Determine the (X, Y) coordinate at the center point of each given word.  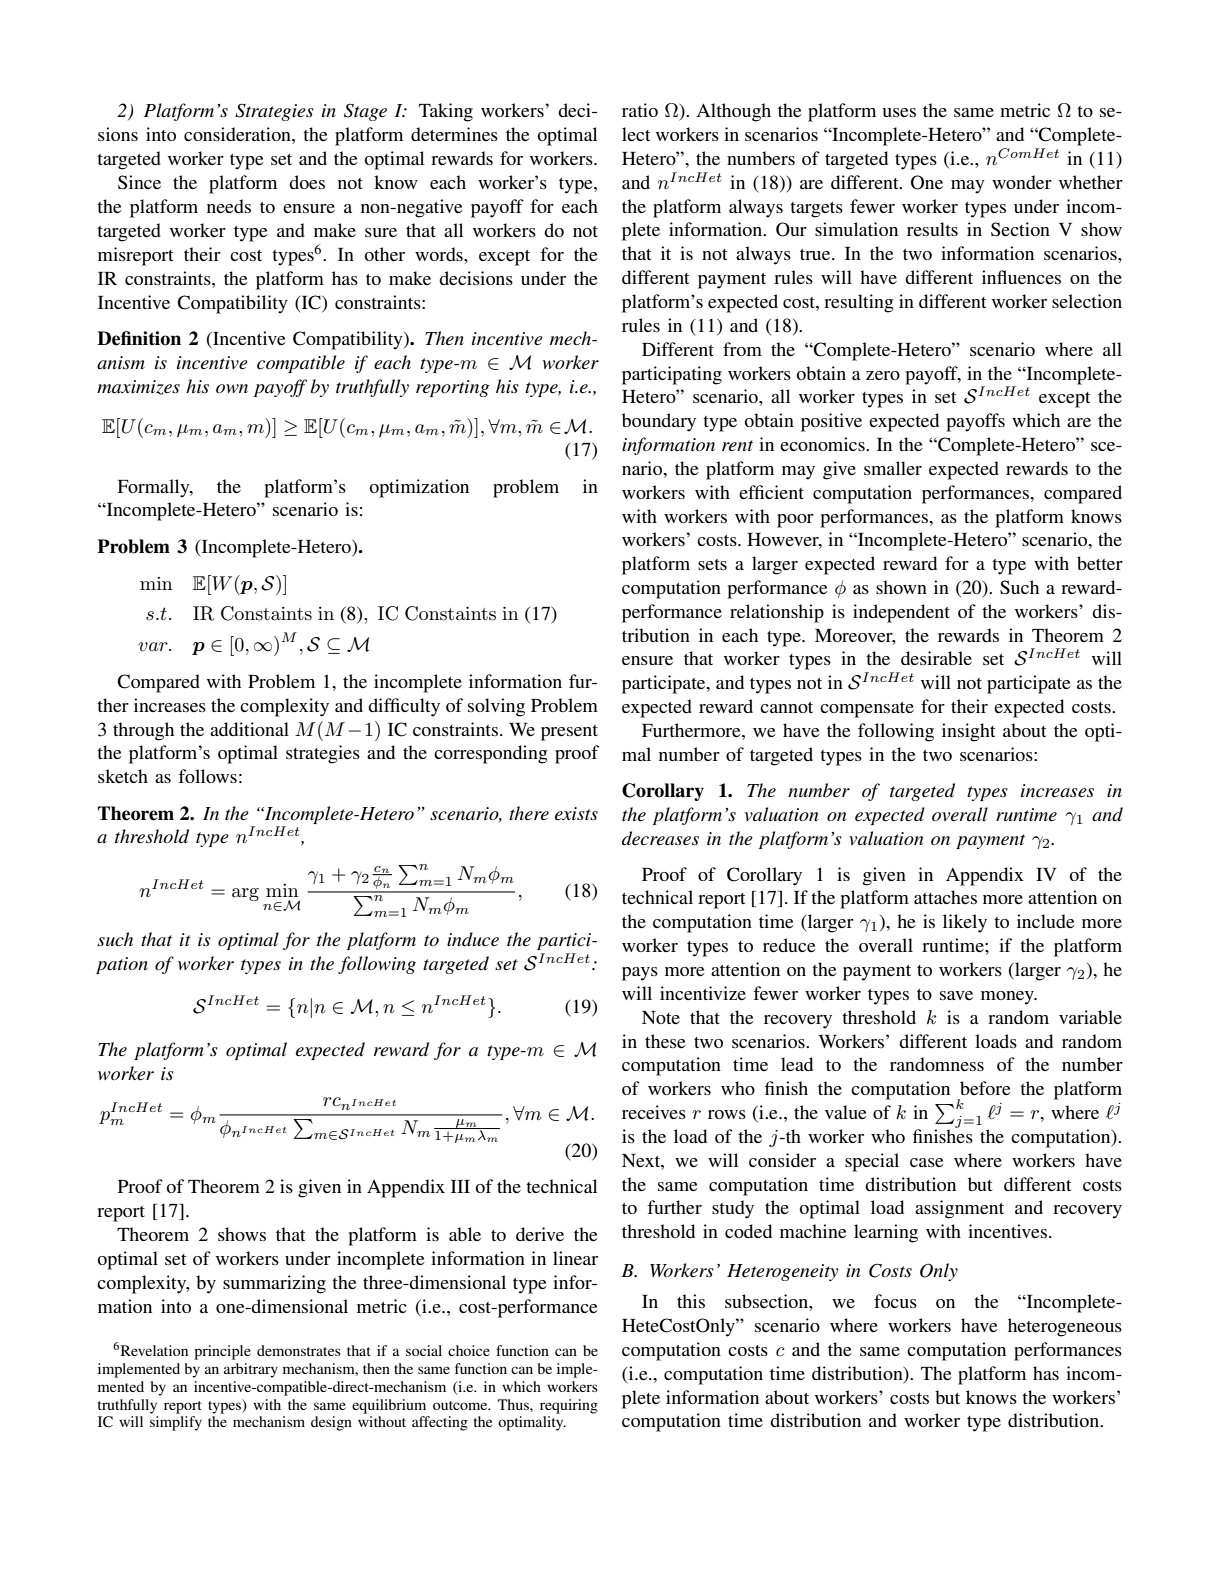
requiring (569, 1406)
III (460, 1186)
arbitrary (251, 1370)
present (569, 733)
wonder (1022, 182)
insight (968, 732)
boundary (659, 422)
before (985, 1088)
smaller (893, 468)
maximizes (138, 387)
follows (207, 776)
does (307, 182)
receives (654, 1112)
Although (734, 112)
